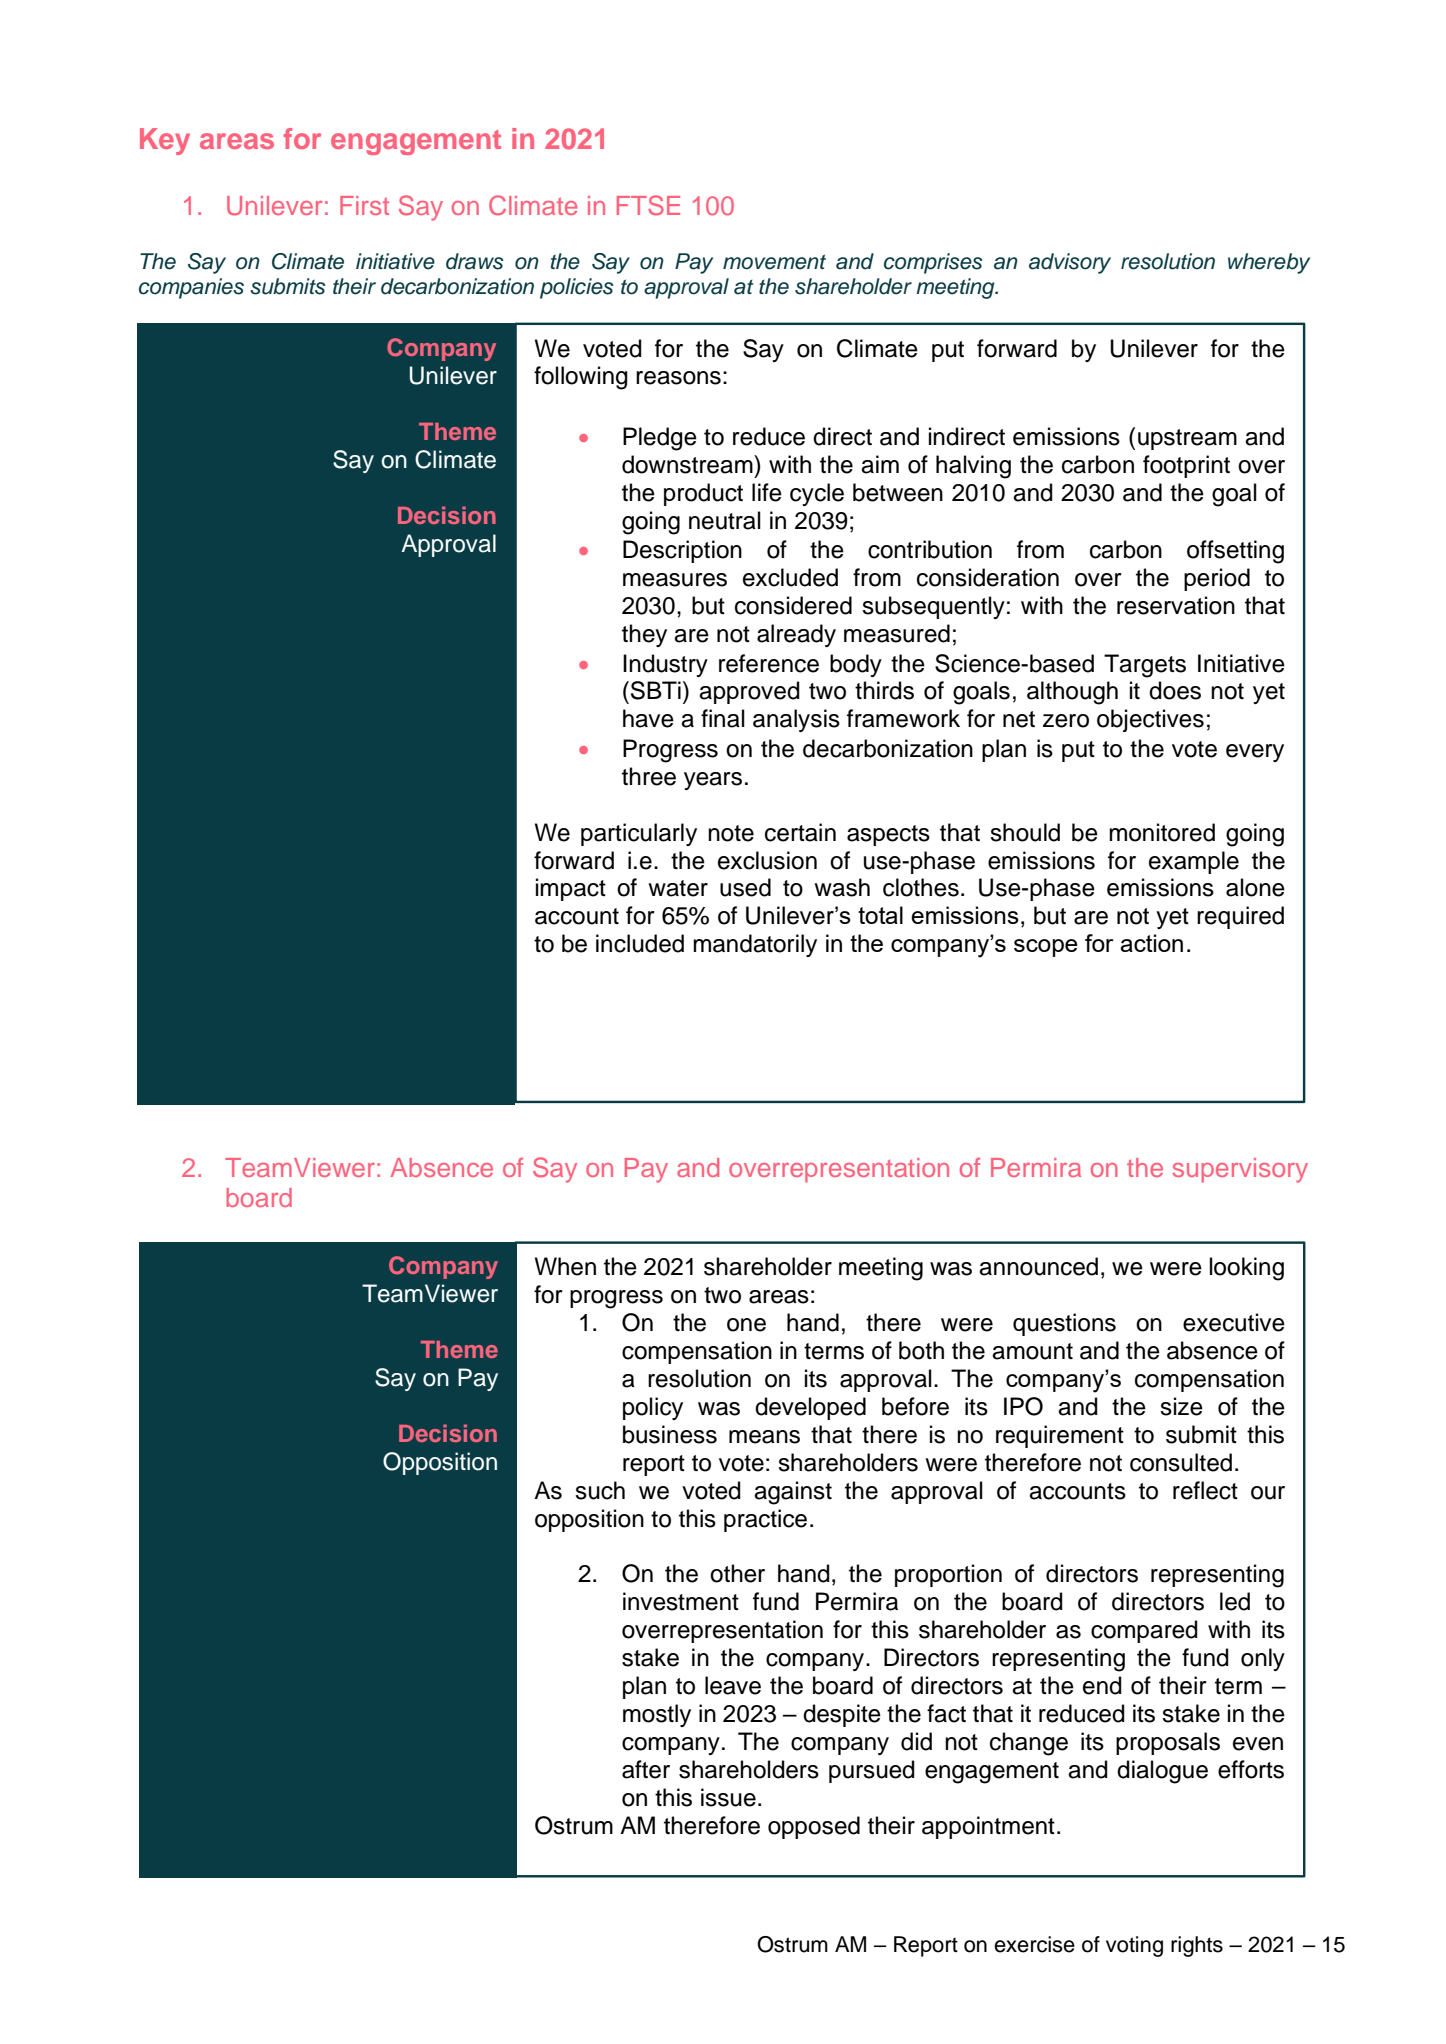 The height and width of the document is (2044, 1446). Describe the element at coordinates (1134, 1946) in the document. I see `voting` at that location.
